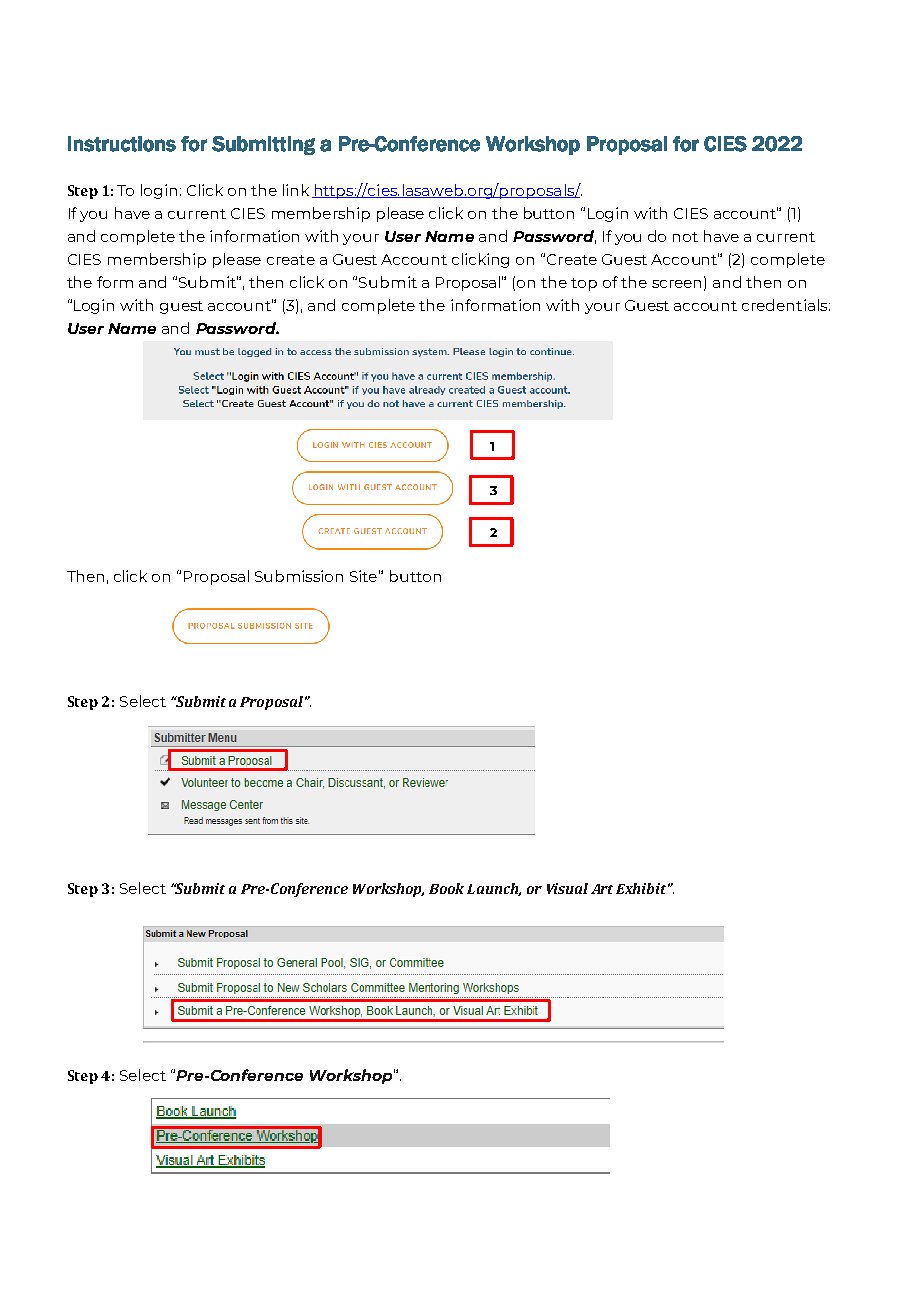  What do you see at coordinates (584, 284) in the page?
I see `top` at bounding box center [584, 284].
